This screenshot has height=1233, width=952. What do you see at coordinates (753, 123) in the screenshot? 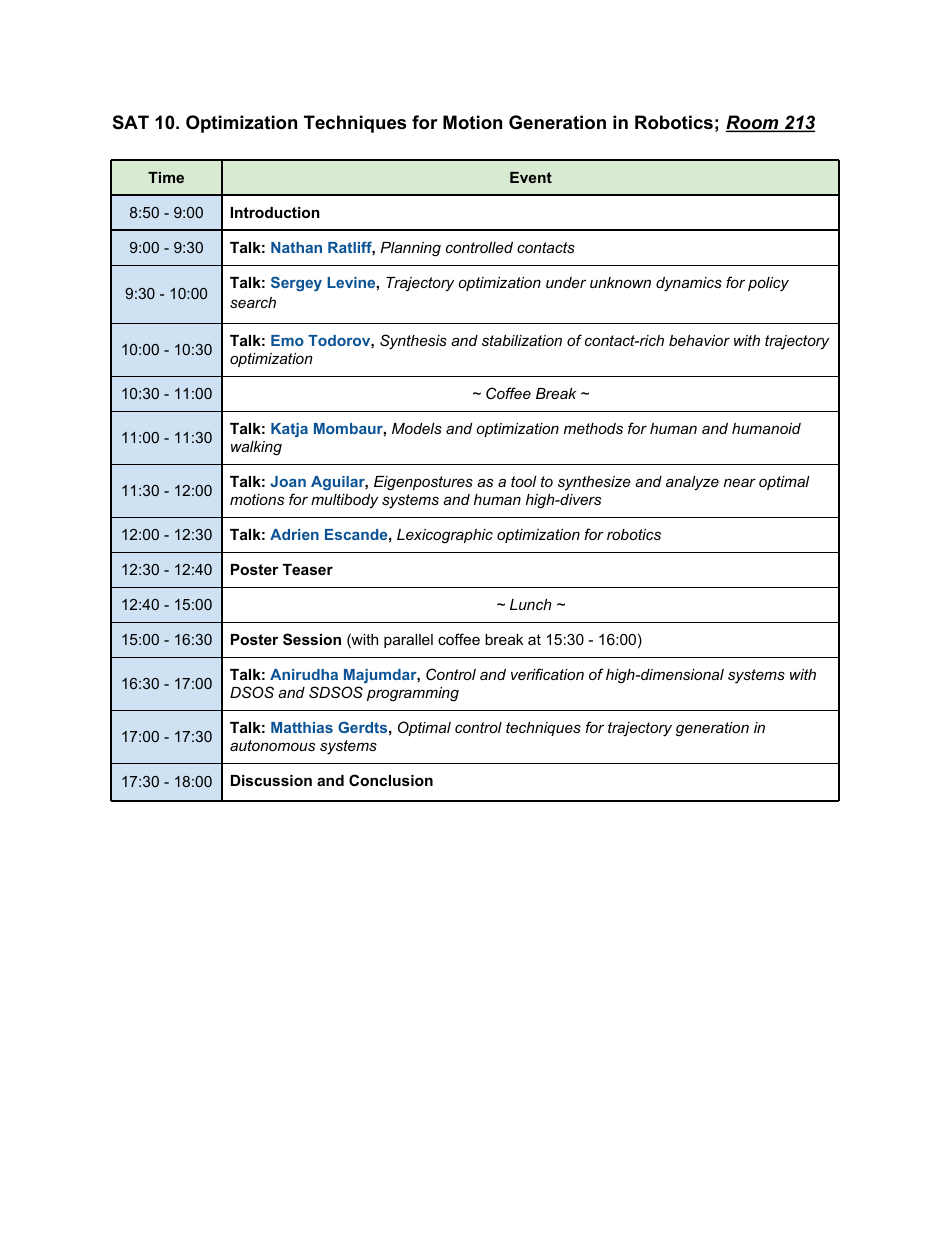
I see `Room` at bounding box center [753, 123].
